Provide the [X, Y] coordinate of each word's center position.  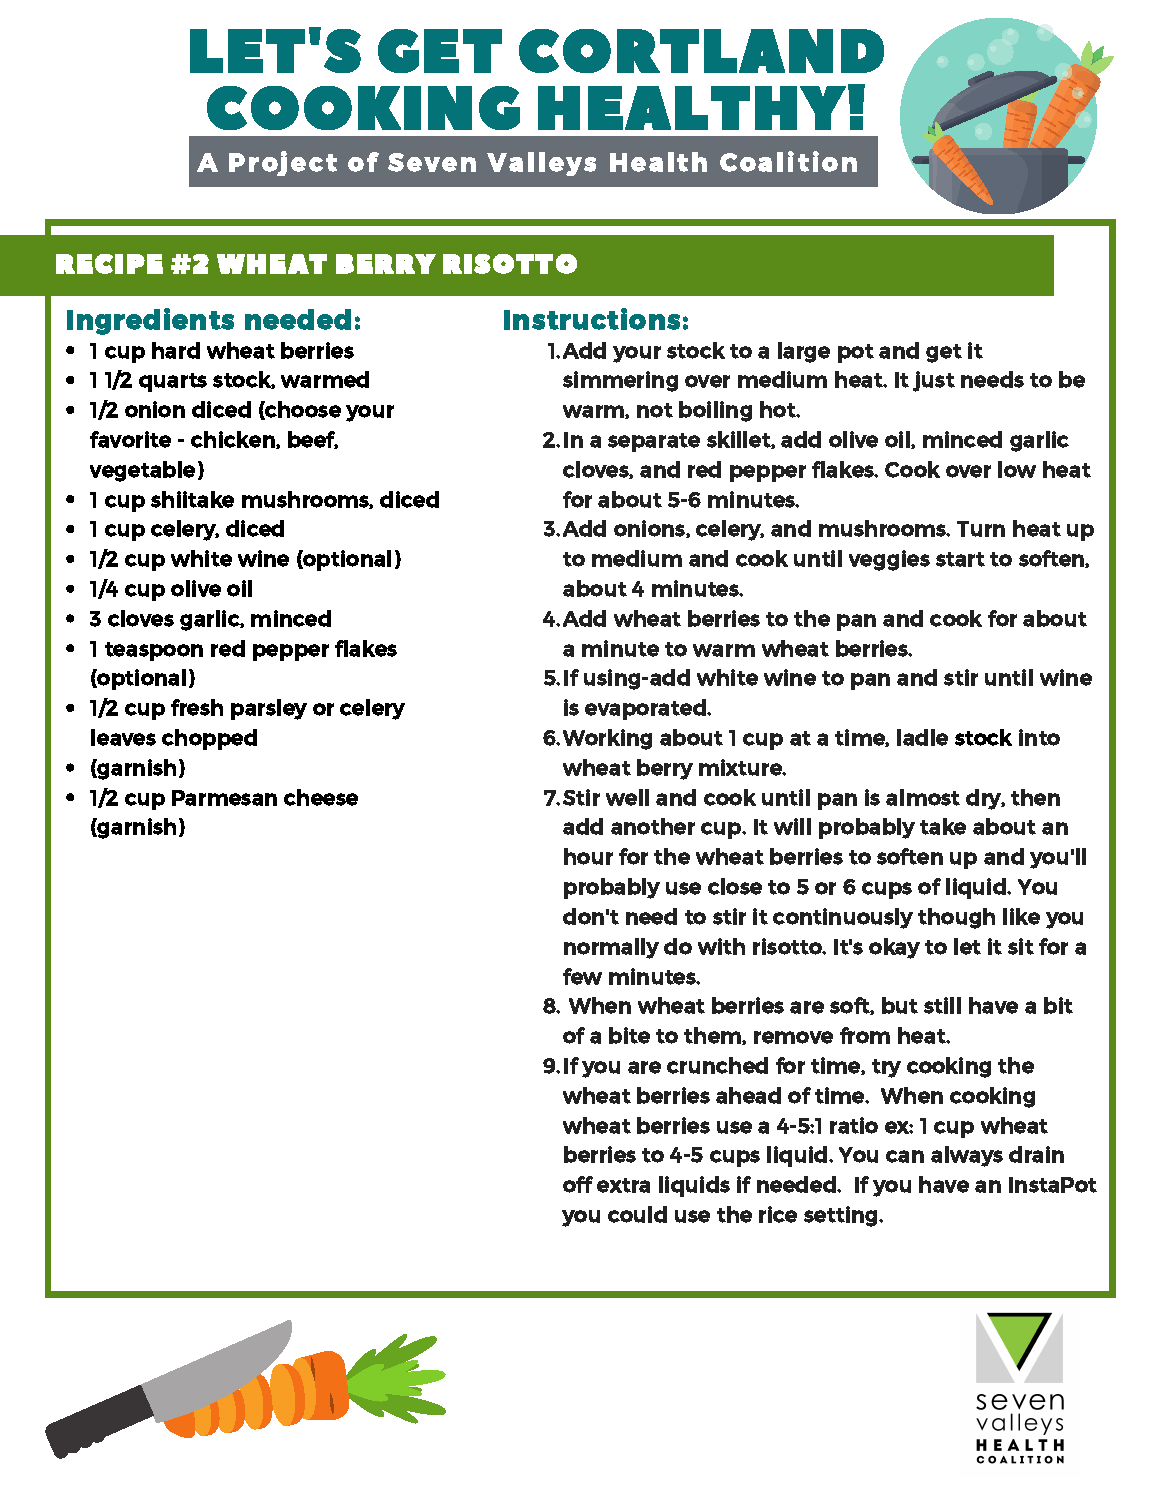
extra [623, 1185]
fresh [197, 707]
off [578, 1184]
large [804, 352]
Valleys [541, 164]
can [905, 1156]
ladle [922, 737]
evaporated [646, 709]
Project [283, 163]
